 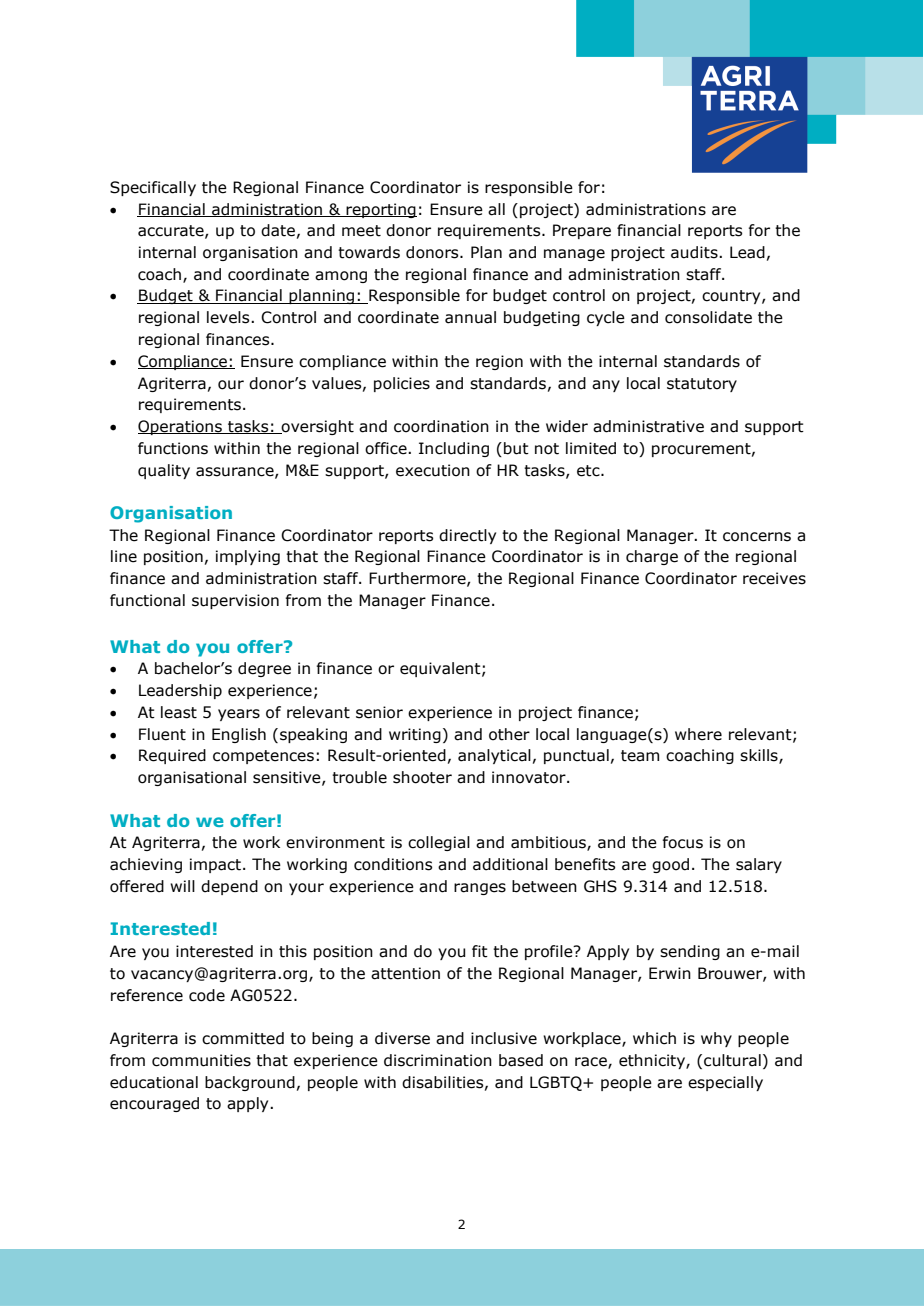 What do you see at coordinates (433, 470) in the screenshot?
I see `execution` at bounding box center [433, 470].
